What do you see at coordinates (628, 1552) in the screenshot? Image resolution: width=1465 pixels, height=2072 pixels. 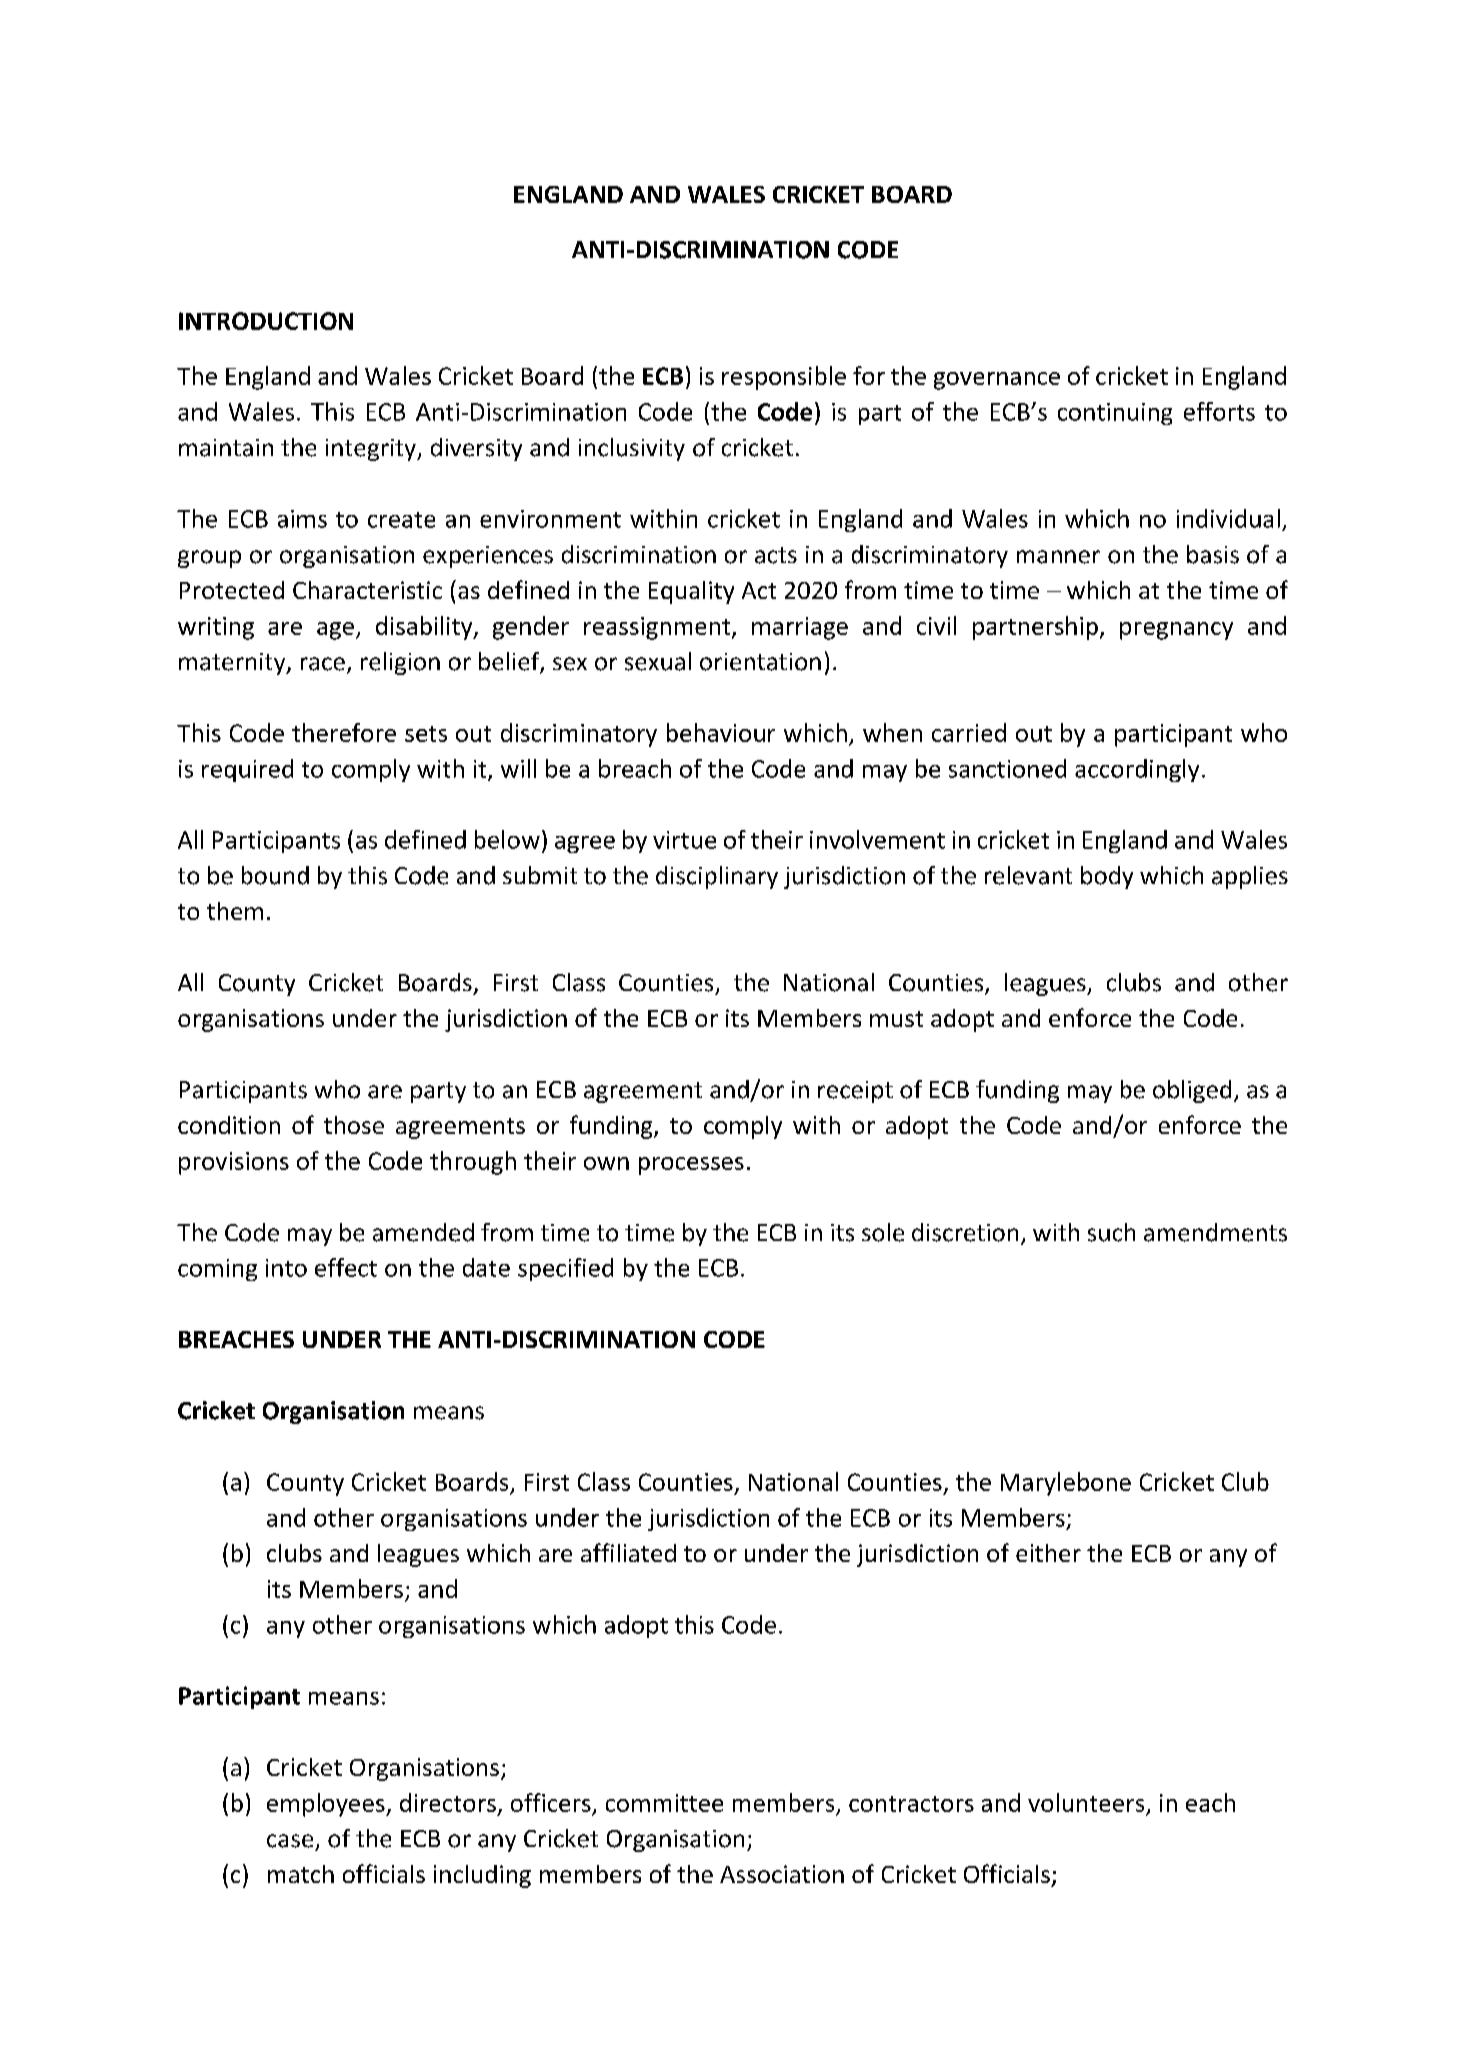 I see `affiliated` at bounding box center [628, 1552].
